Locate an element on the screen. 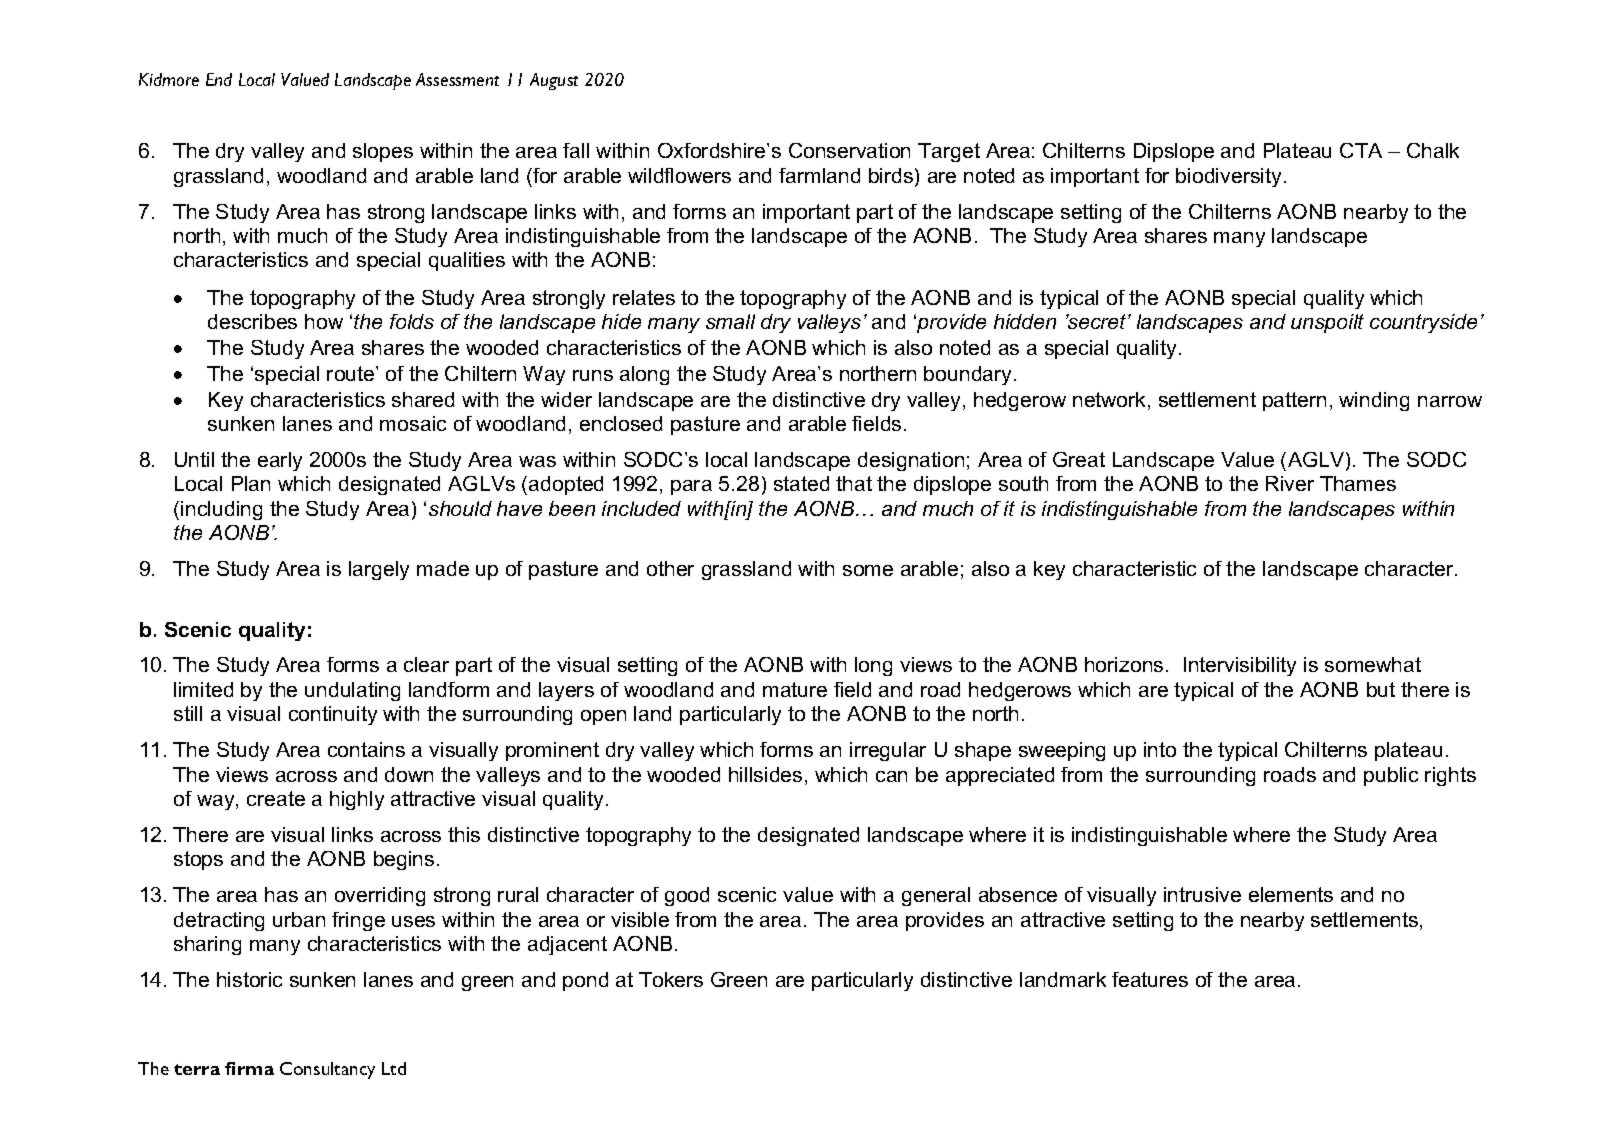  highly is located at coordinates (357, 800).
